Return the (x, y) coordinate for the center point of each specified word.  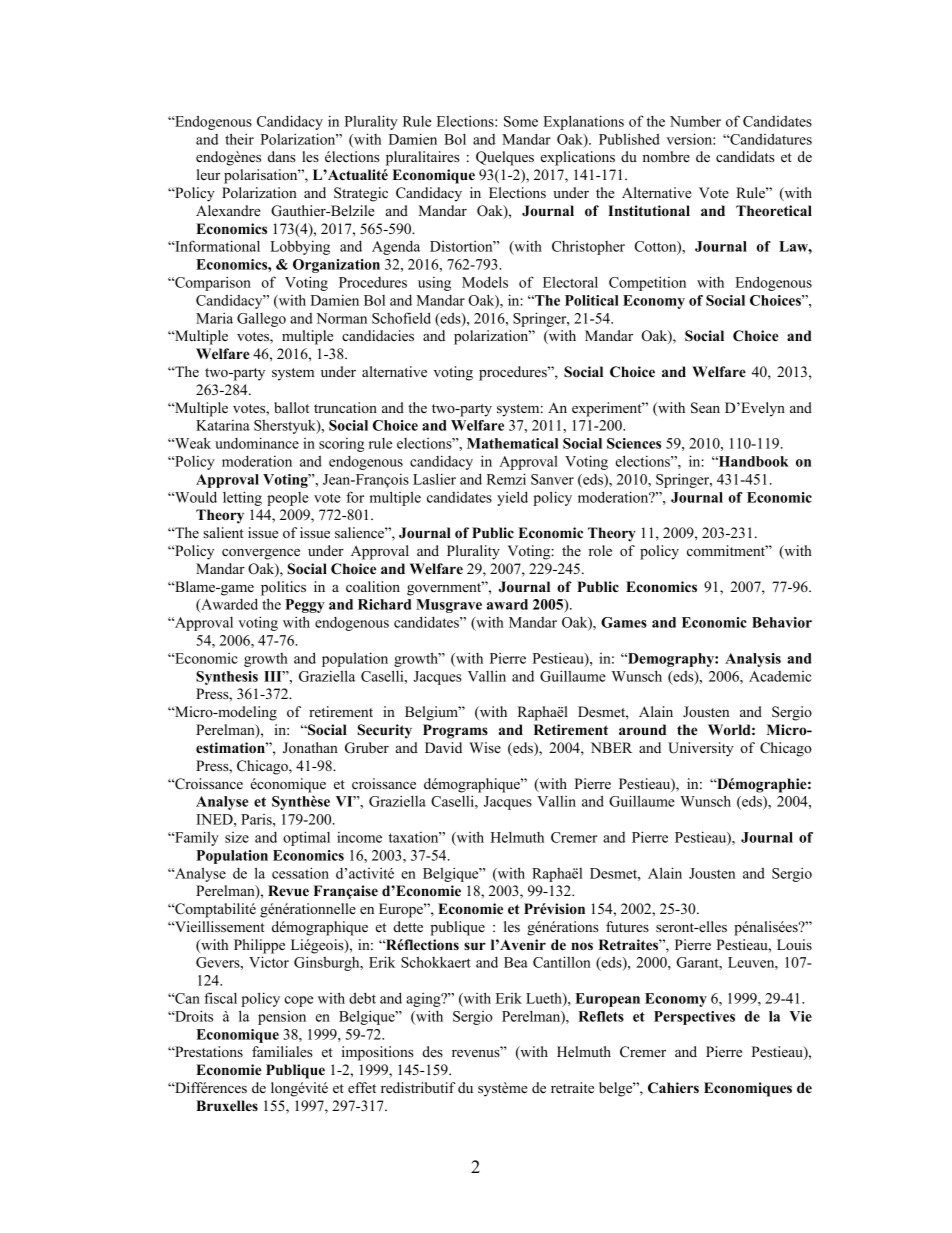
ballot (291, 407)
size (237, 837)
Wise (485, 747)
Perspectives (694, 1018)
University (701, 749)
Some (521, 121)
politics (283, 588)
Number (695, 121)
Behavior (782, 622)
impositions (378, 1053)
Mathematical (512, 443)
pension (282, 1018)
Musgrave (449, 606)
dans (282, 156)
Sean (705, 408)
